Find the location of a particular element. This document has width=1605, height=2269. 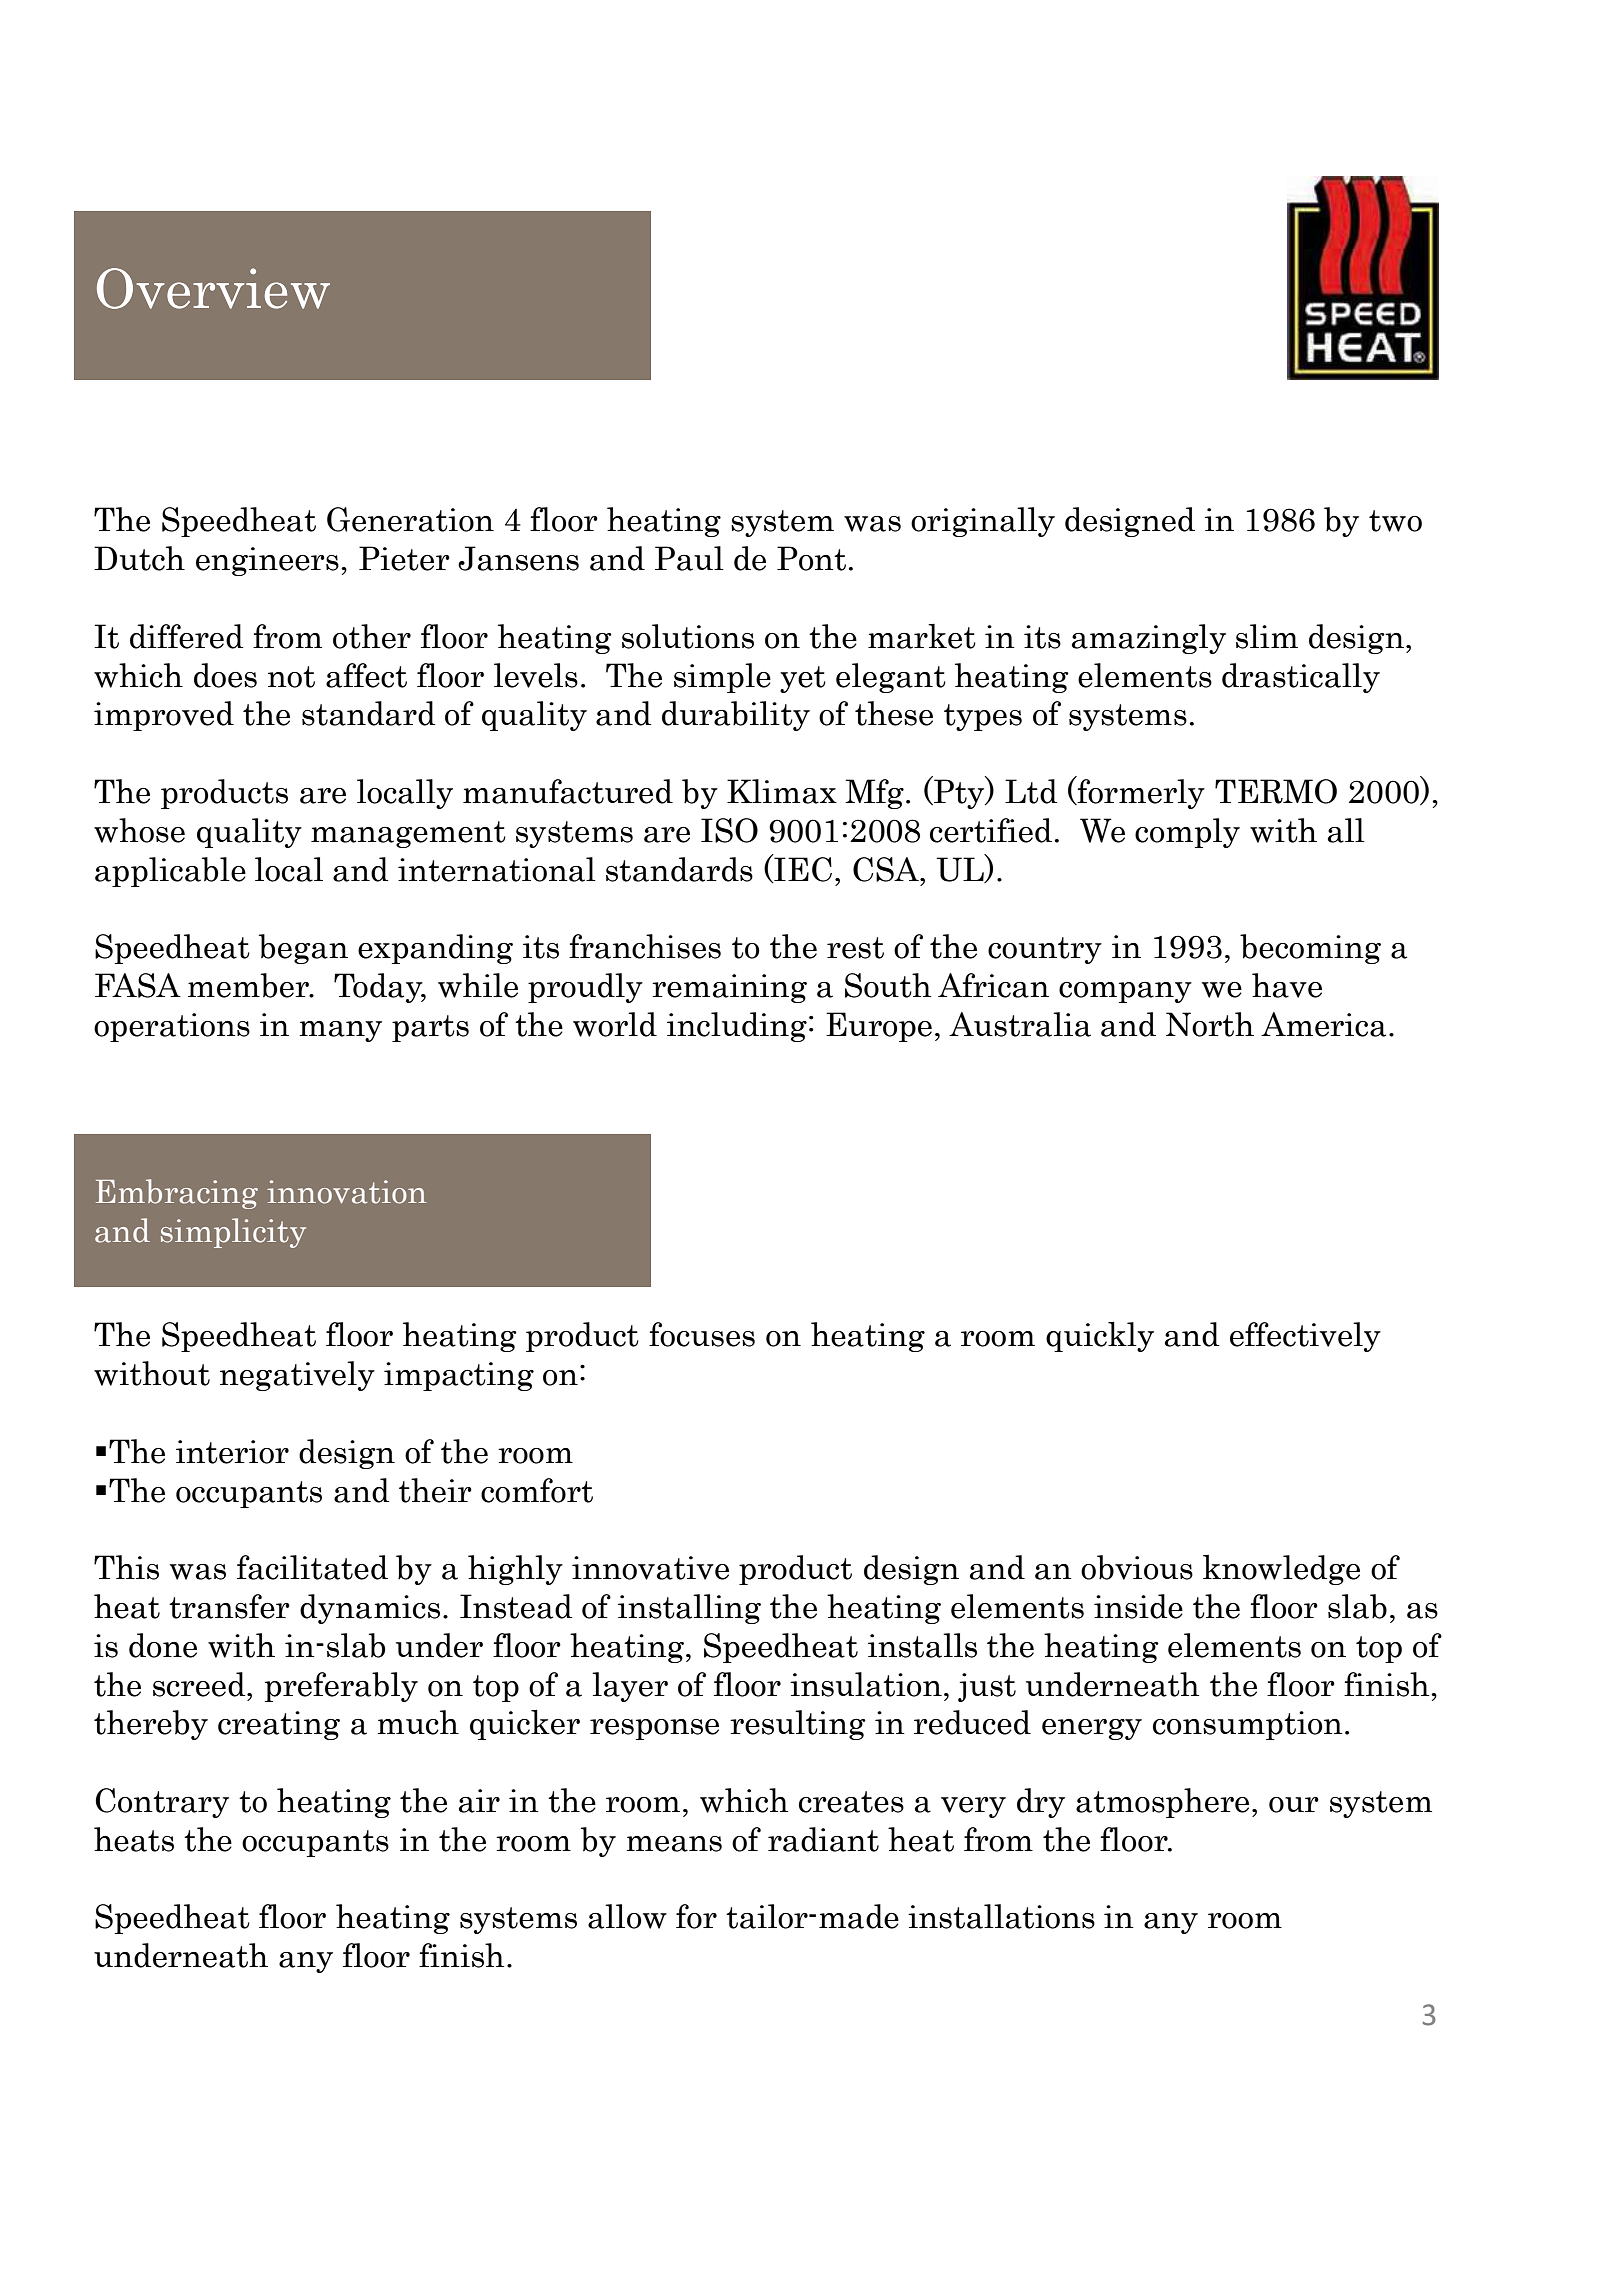

two is located at coordinates (1395, 521).
